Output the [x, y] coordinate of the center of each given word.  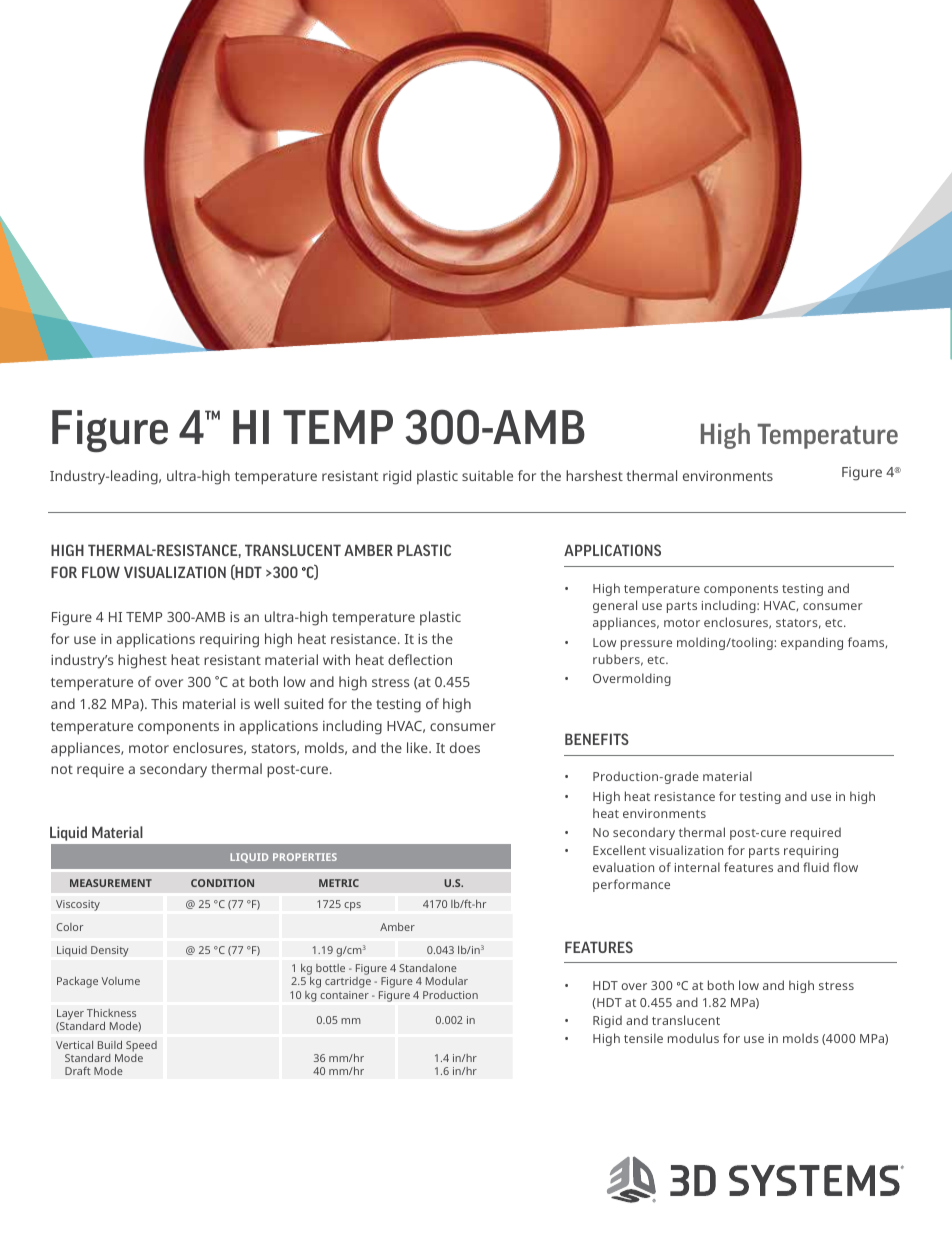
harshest [594, 475]
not [62, 769]
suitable [487, 475]
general [615, 606]
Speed [141, 1048]
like [418, 747]
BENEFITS [597, 739]
